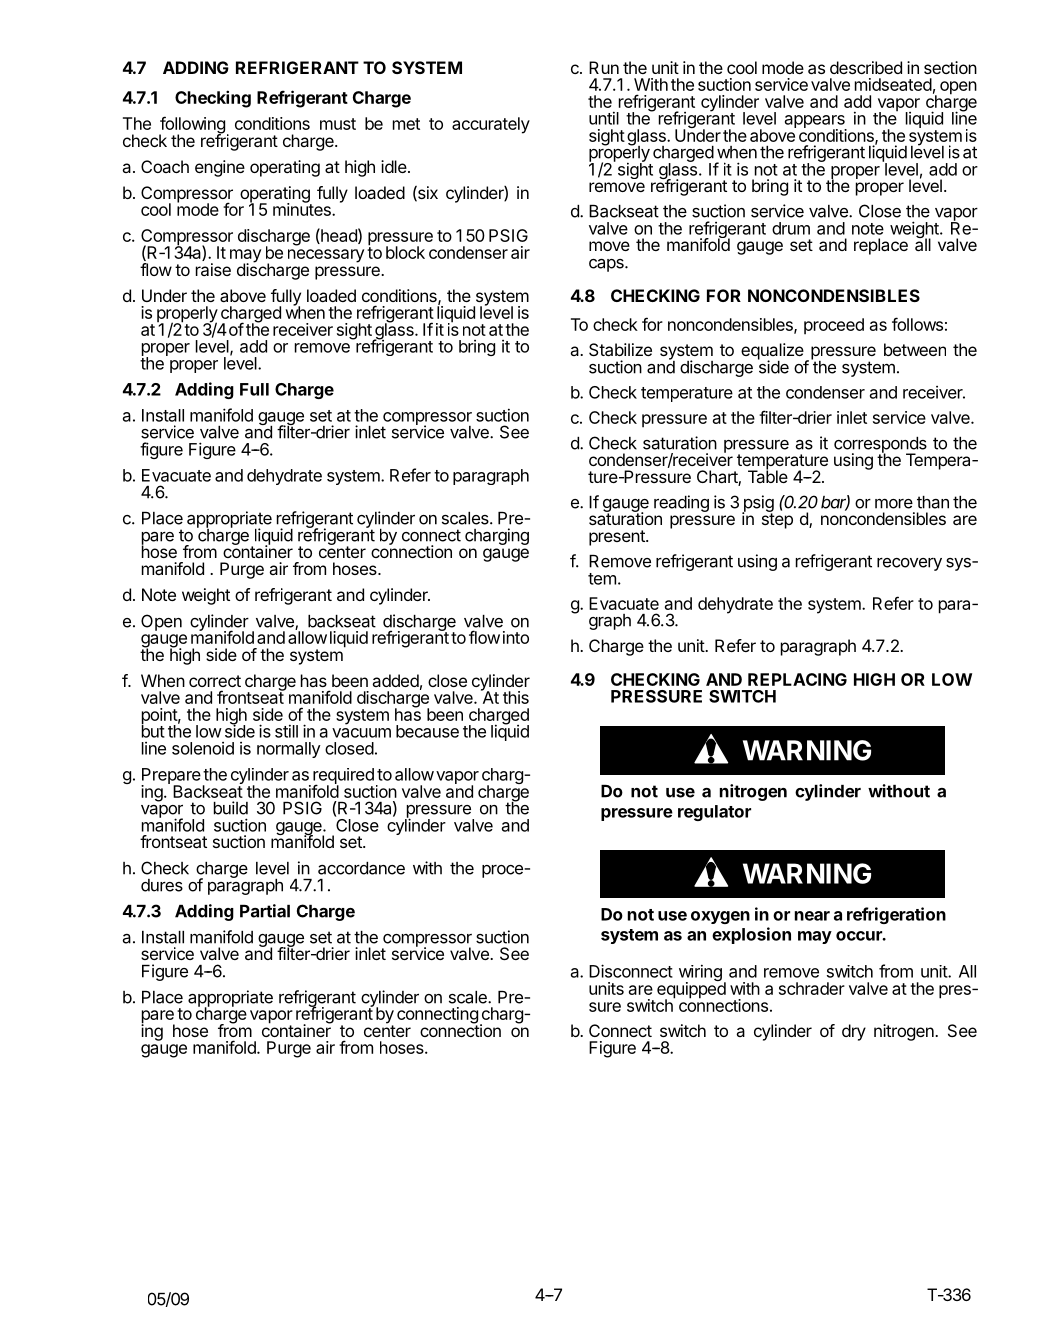 This page has width=1038, height=1343. Describe the element at coordinates (620, 349) in the page. I see `Stabilize` at that location.
